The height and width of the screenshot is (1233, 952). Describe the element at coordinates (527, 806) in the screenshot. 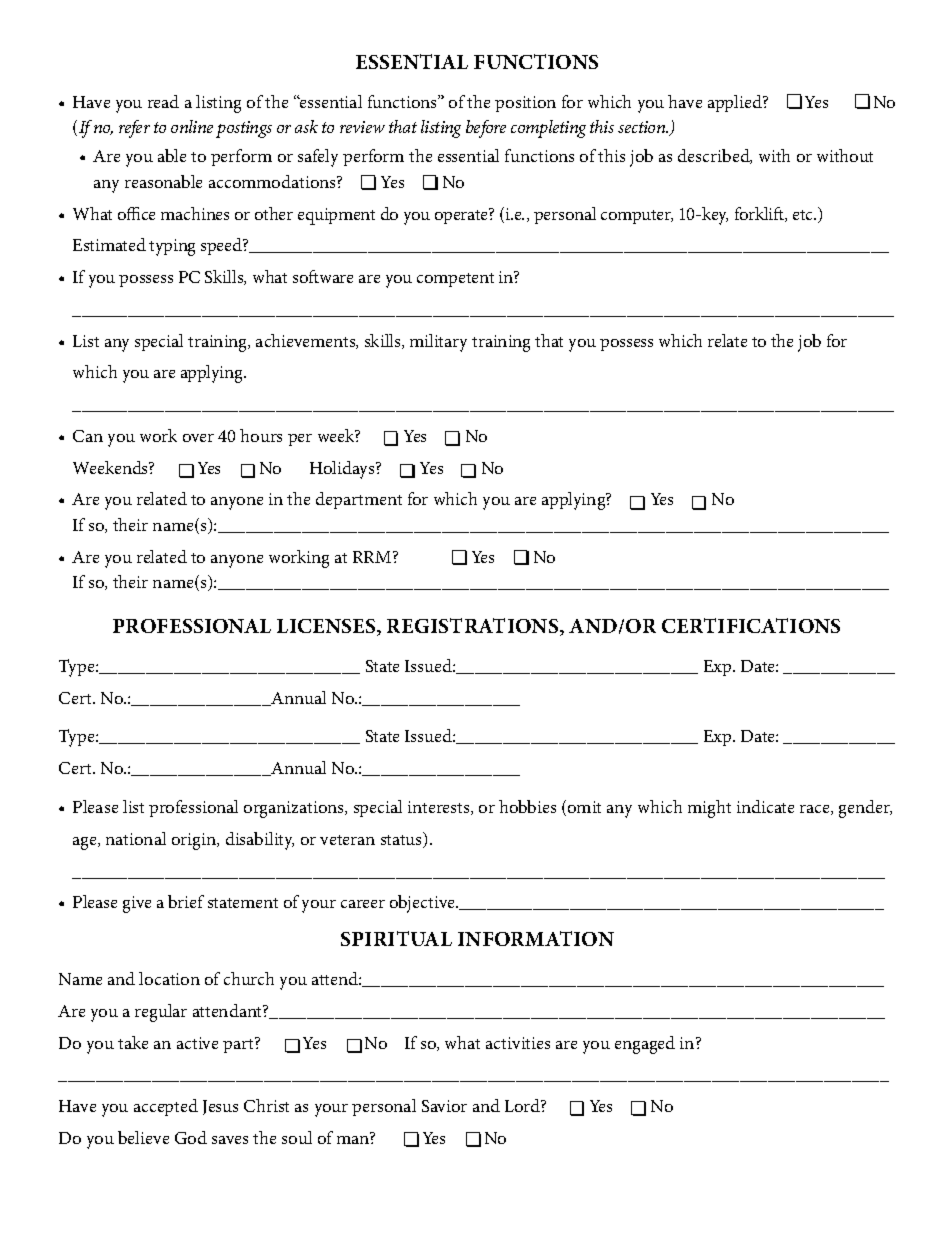

I see `hobbies` at that location.
